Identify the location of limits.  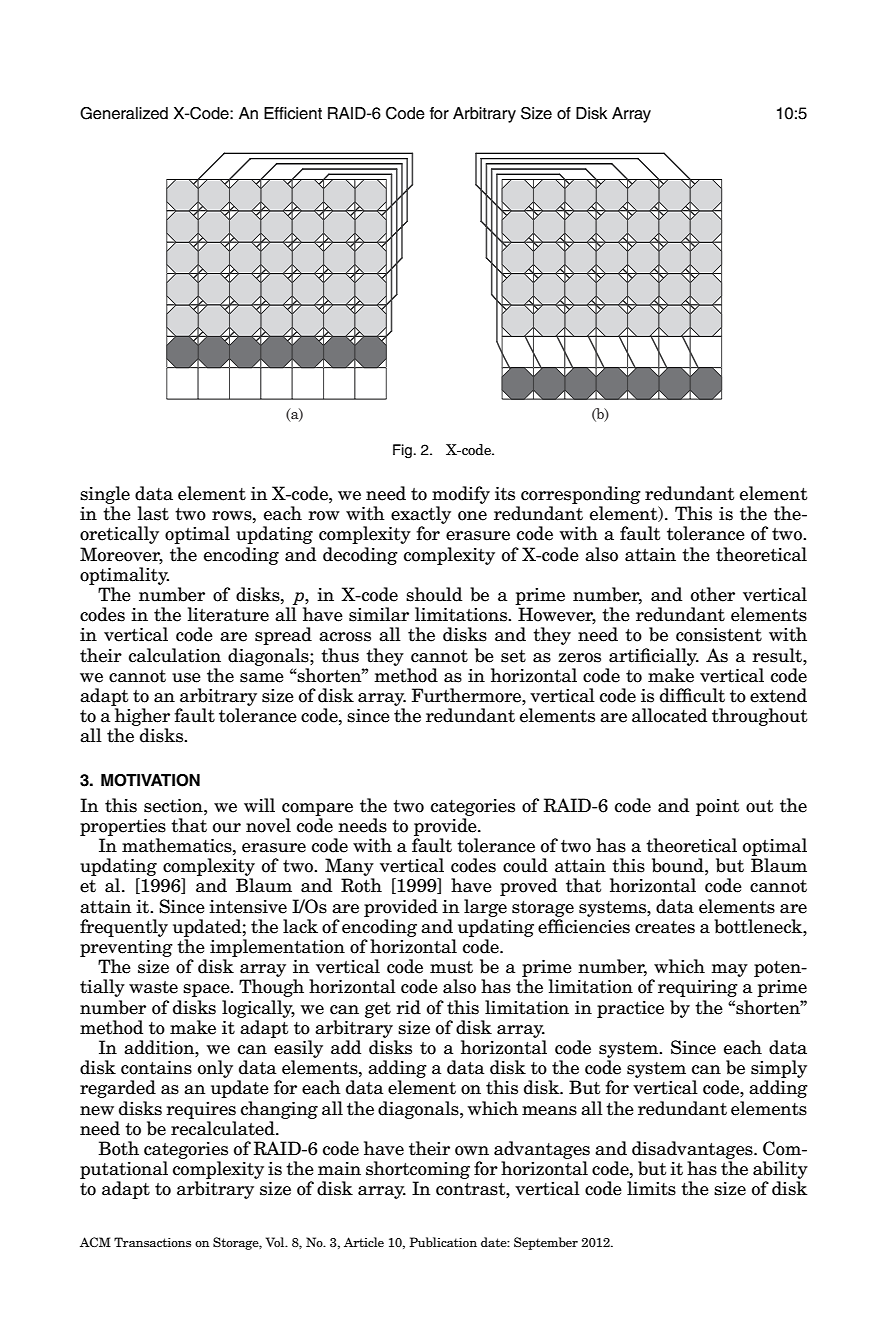
(651, 1188).
